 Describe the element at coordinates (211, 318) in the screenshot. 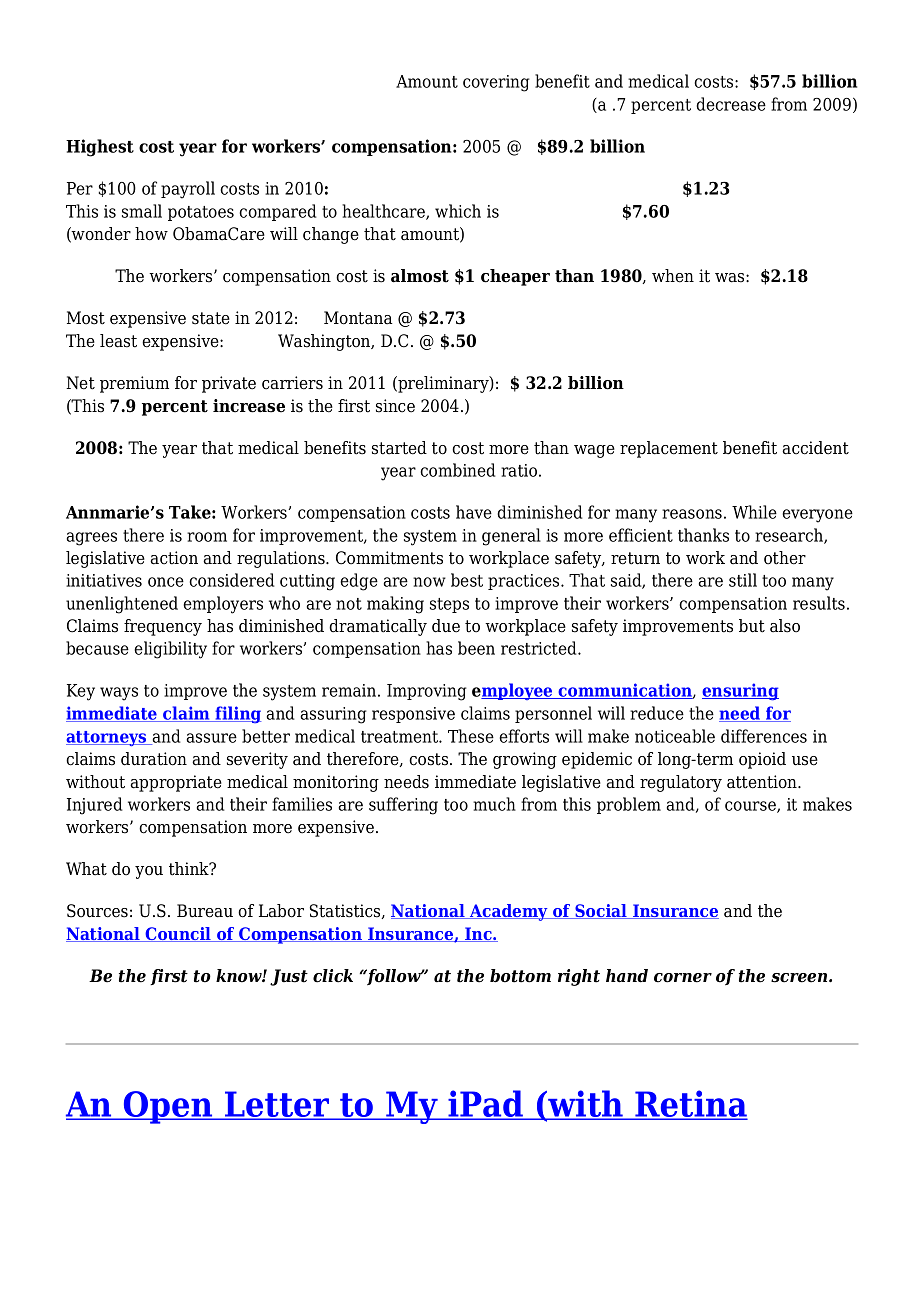

I see `state` at that location.
